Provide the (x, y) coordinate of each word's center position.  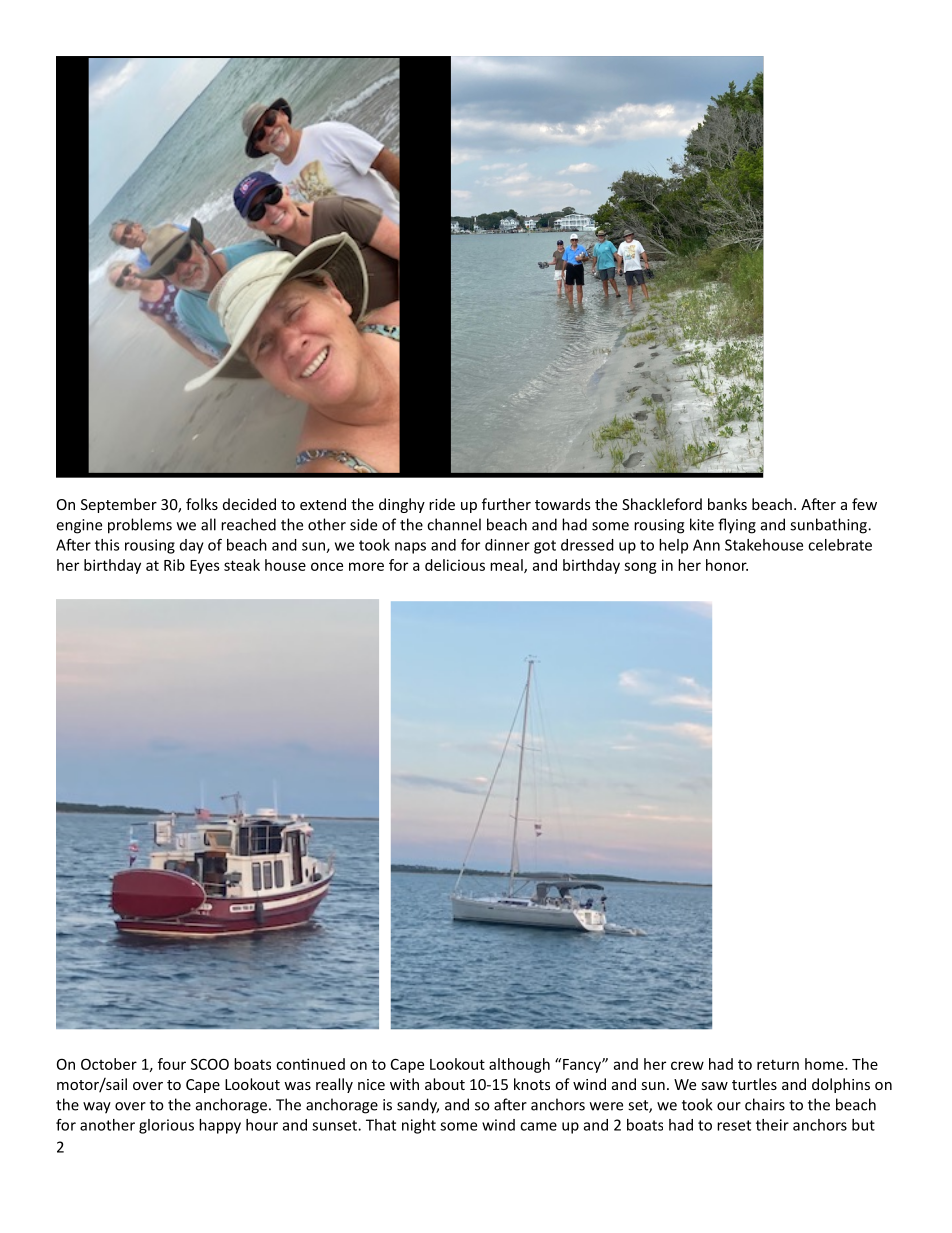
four (172, 1064)
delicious (455, 565)
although (519, 1065)
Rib (174, 565)
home (825, 1064)
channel (454, 524)
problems (140, 526)
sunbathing (829, 526)
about (445, 1084)
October (109, 1064)
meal (507, 566)
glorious (166, 1126)
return (778, 1064)
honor (727, 565)
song (640, 568)
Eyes (205, 567)
